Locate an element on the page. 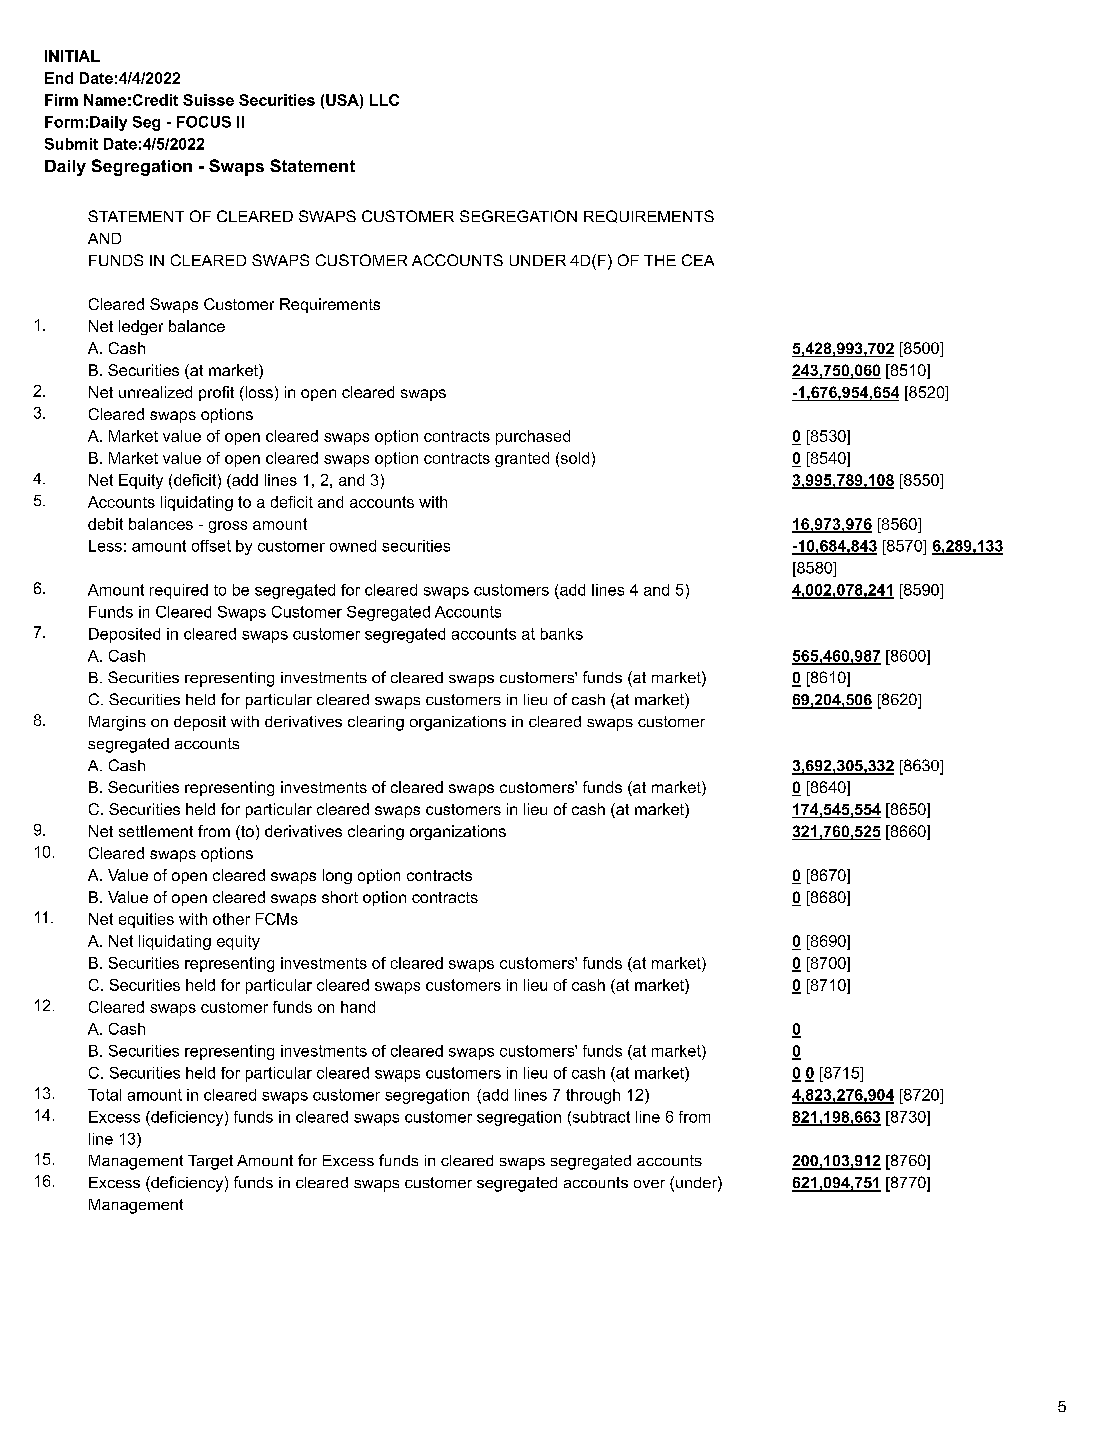 The image size is (1120, 1449). Suisse is located at coordinates (208, 100).
